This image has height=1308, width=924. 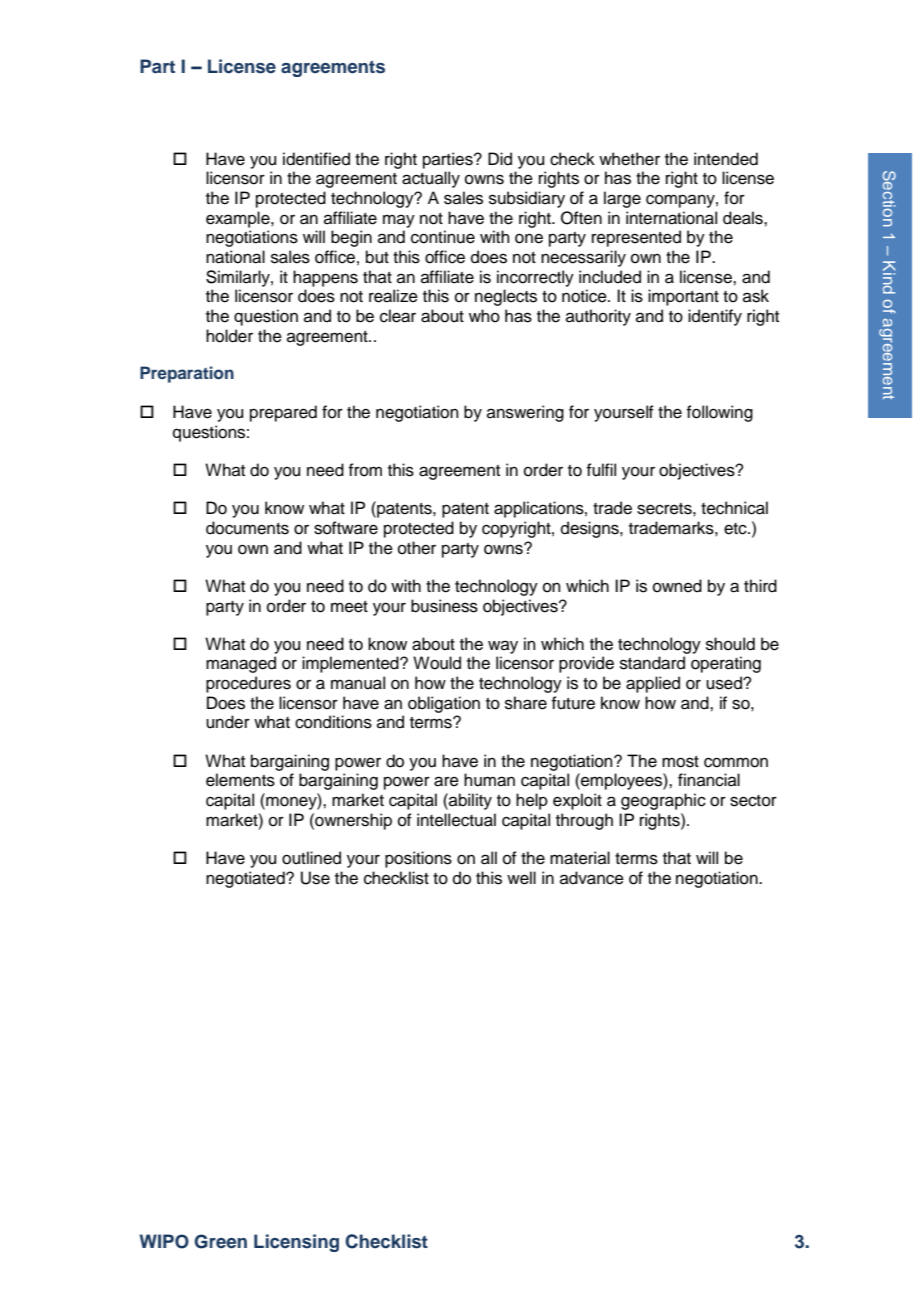 What do you see at coordinates (248, 684) in the image?
I see `procedures` at bounding box center [248, 684].
